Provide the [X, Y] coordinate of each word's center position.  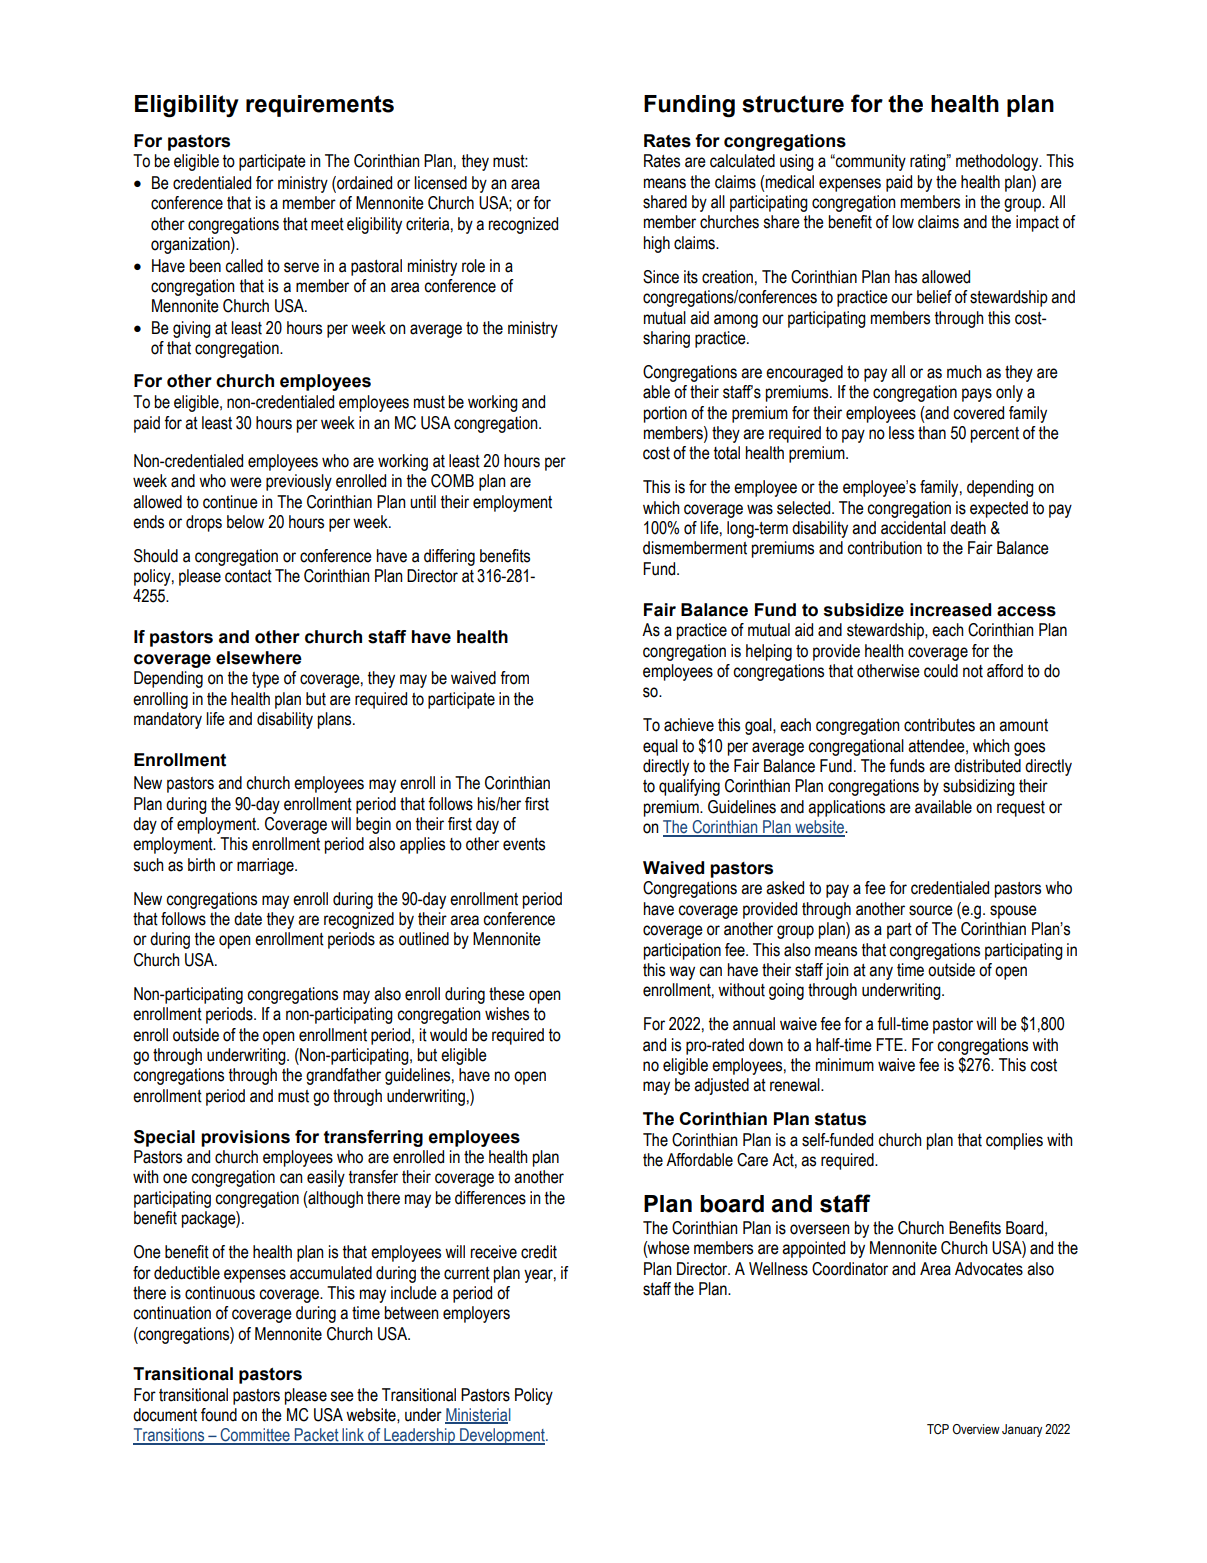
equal [660, 747]
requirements [320, 106]
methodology [998, 162]
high [657, 244]
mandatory [168, 720]
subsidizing [979, 787]
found [219, 1415]
